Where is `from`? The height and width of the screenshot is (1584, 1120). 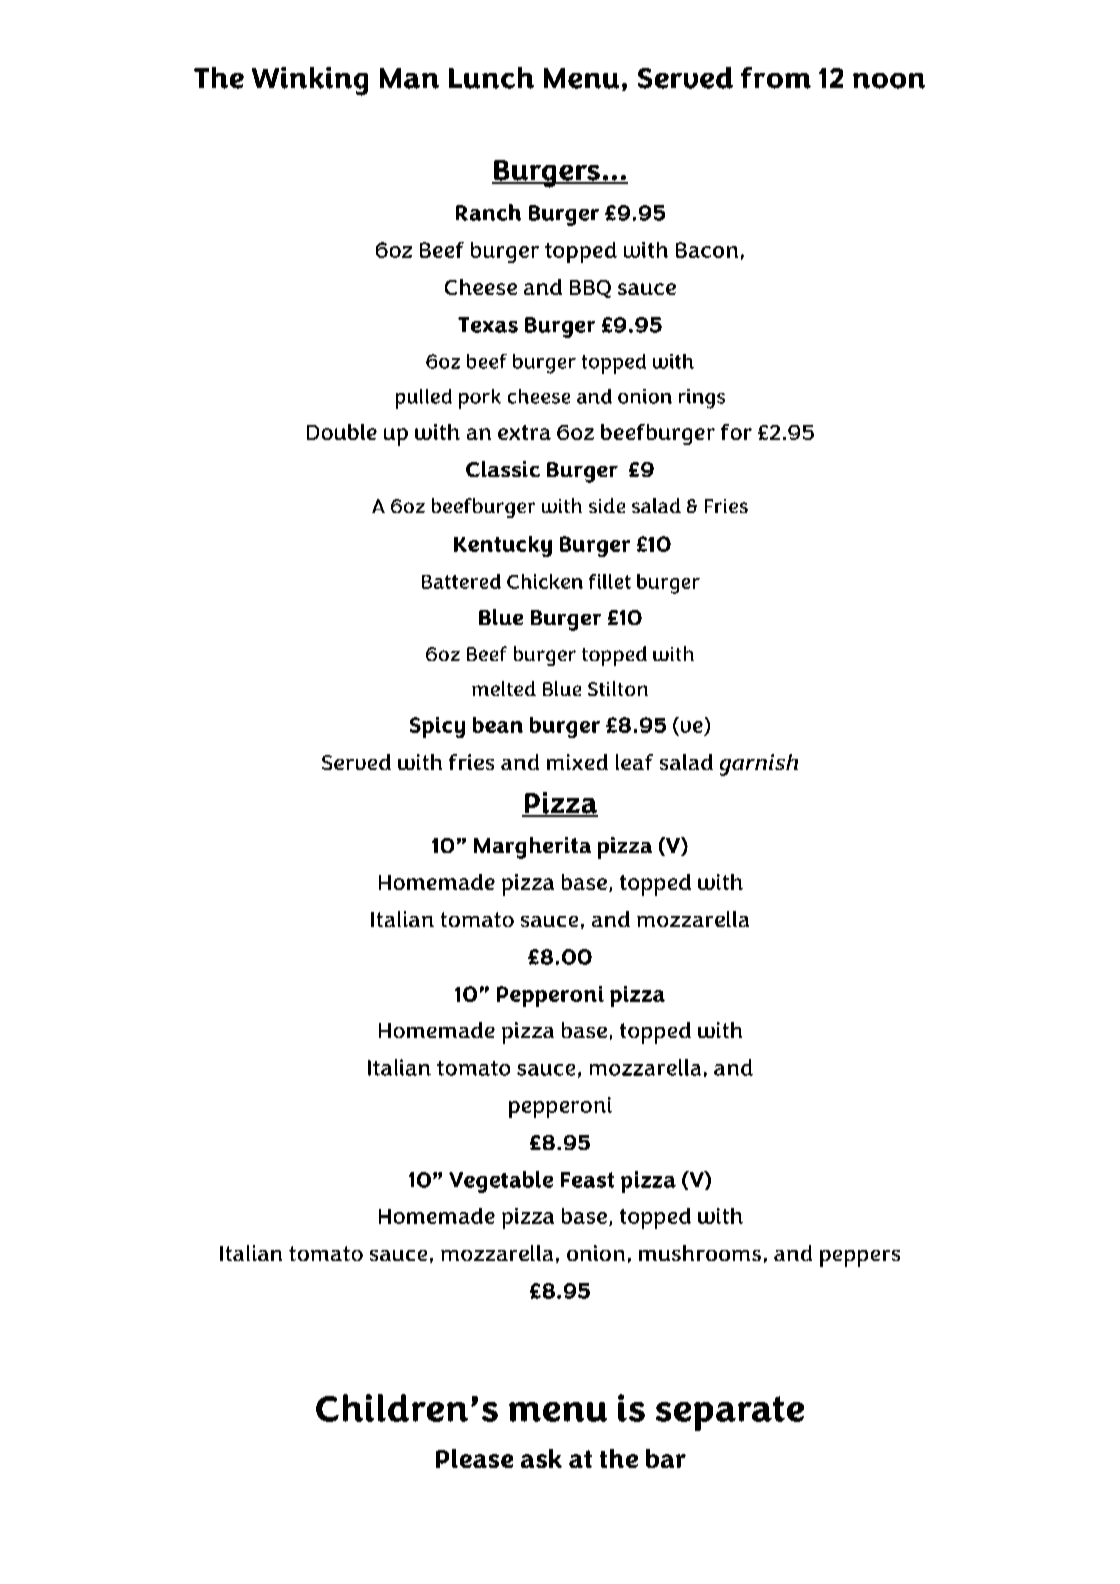 from is located at coordinates (776, 78).
